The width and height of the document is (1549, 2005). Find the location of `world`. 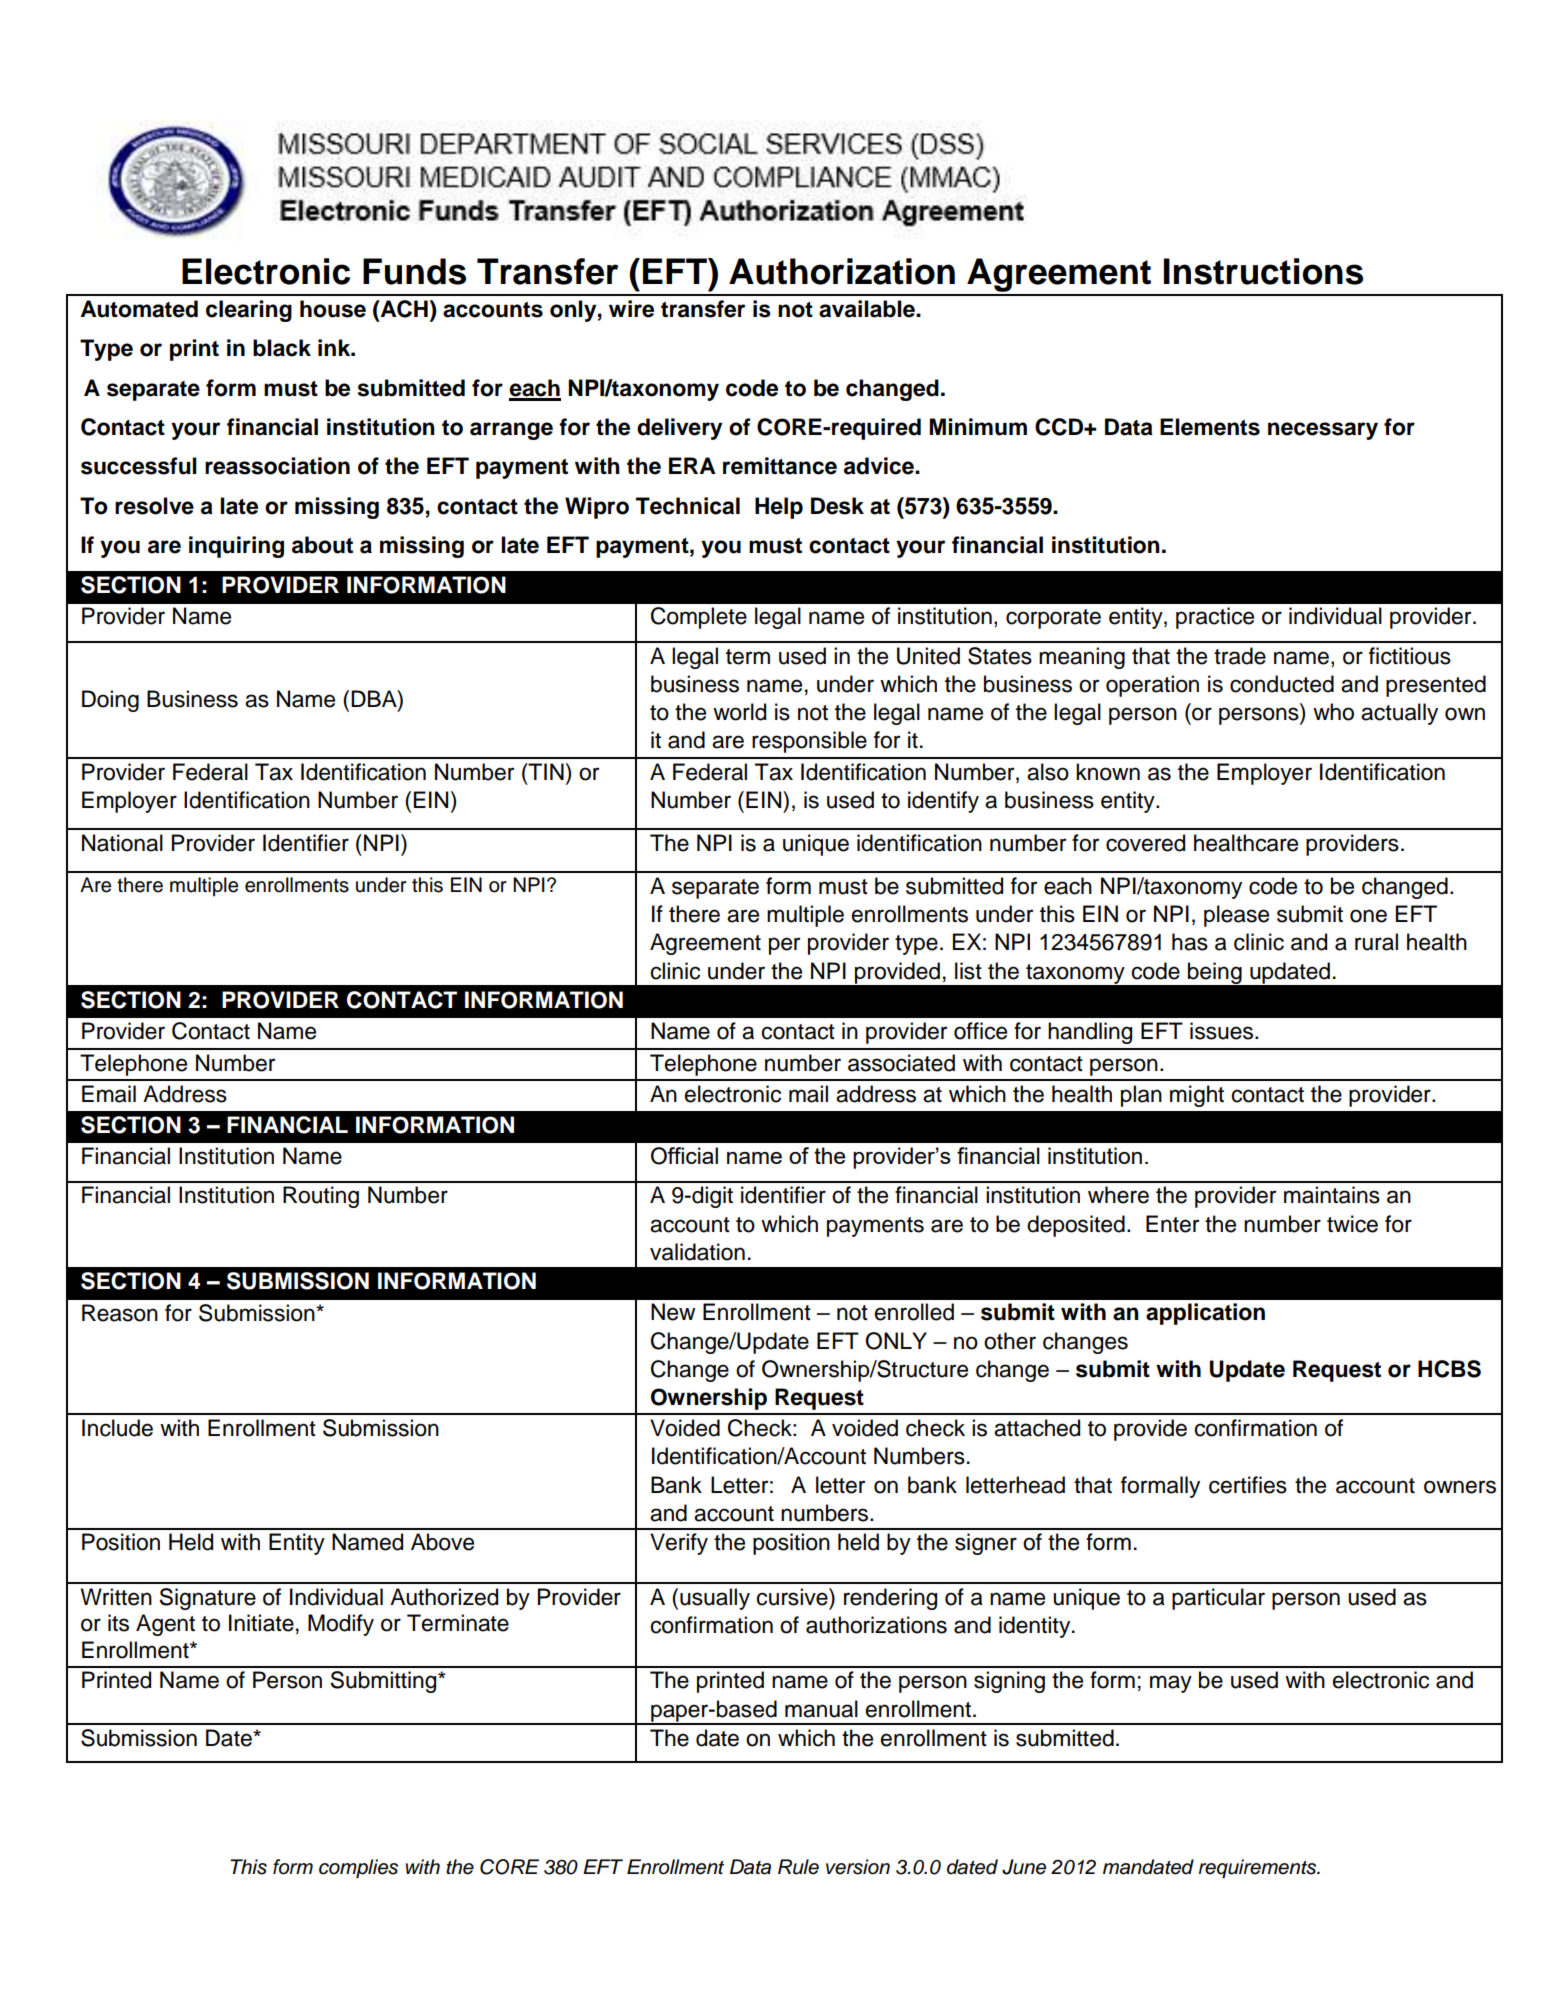

world is located at coordinates (739, 712).
